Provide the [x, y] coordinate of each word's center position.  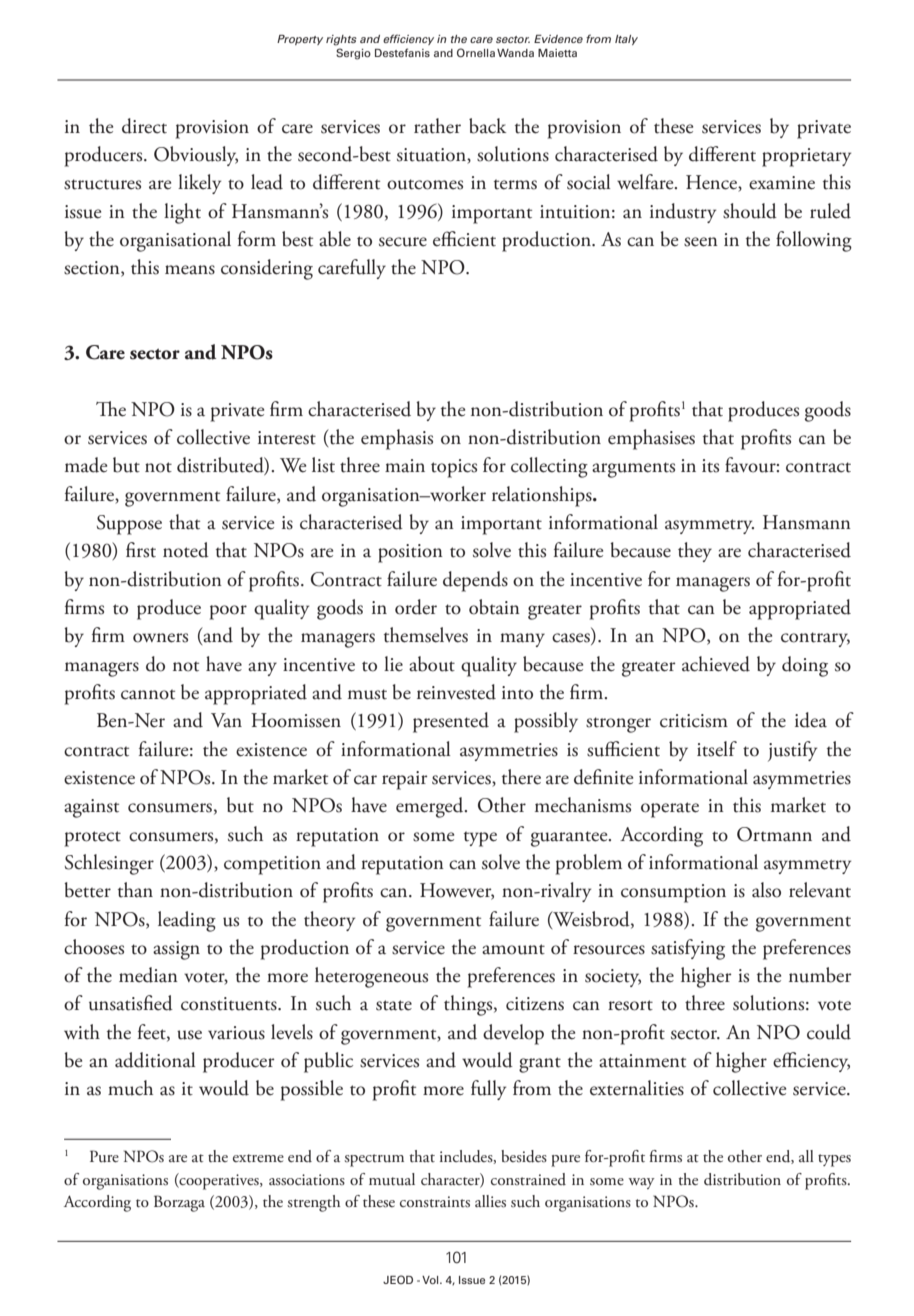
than [135, 890]
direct [144, 126]
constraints [435, 1202]
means [190, 270]
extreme [258, 1158]
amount [513, 949]
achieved [716, 664]
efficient [464, 239]
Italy [626, 40]
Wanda [515, 53]
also [766, 890]
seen [701, 242]
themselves [426, 635]
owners [160, 638]
